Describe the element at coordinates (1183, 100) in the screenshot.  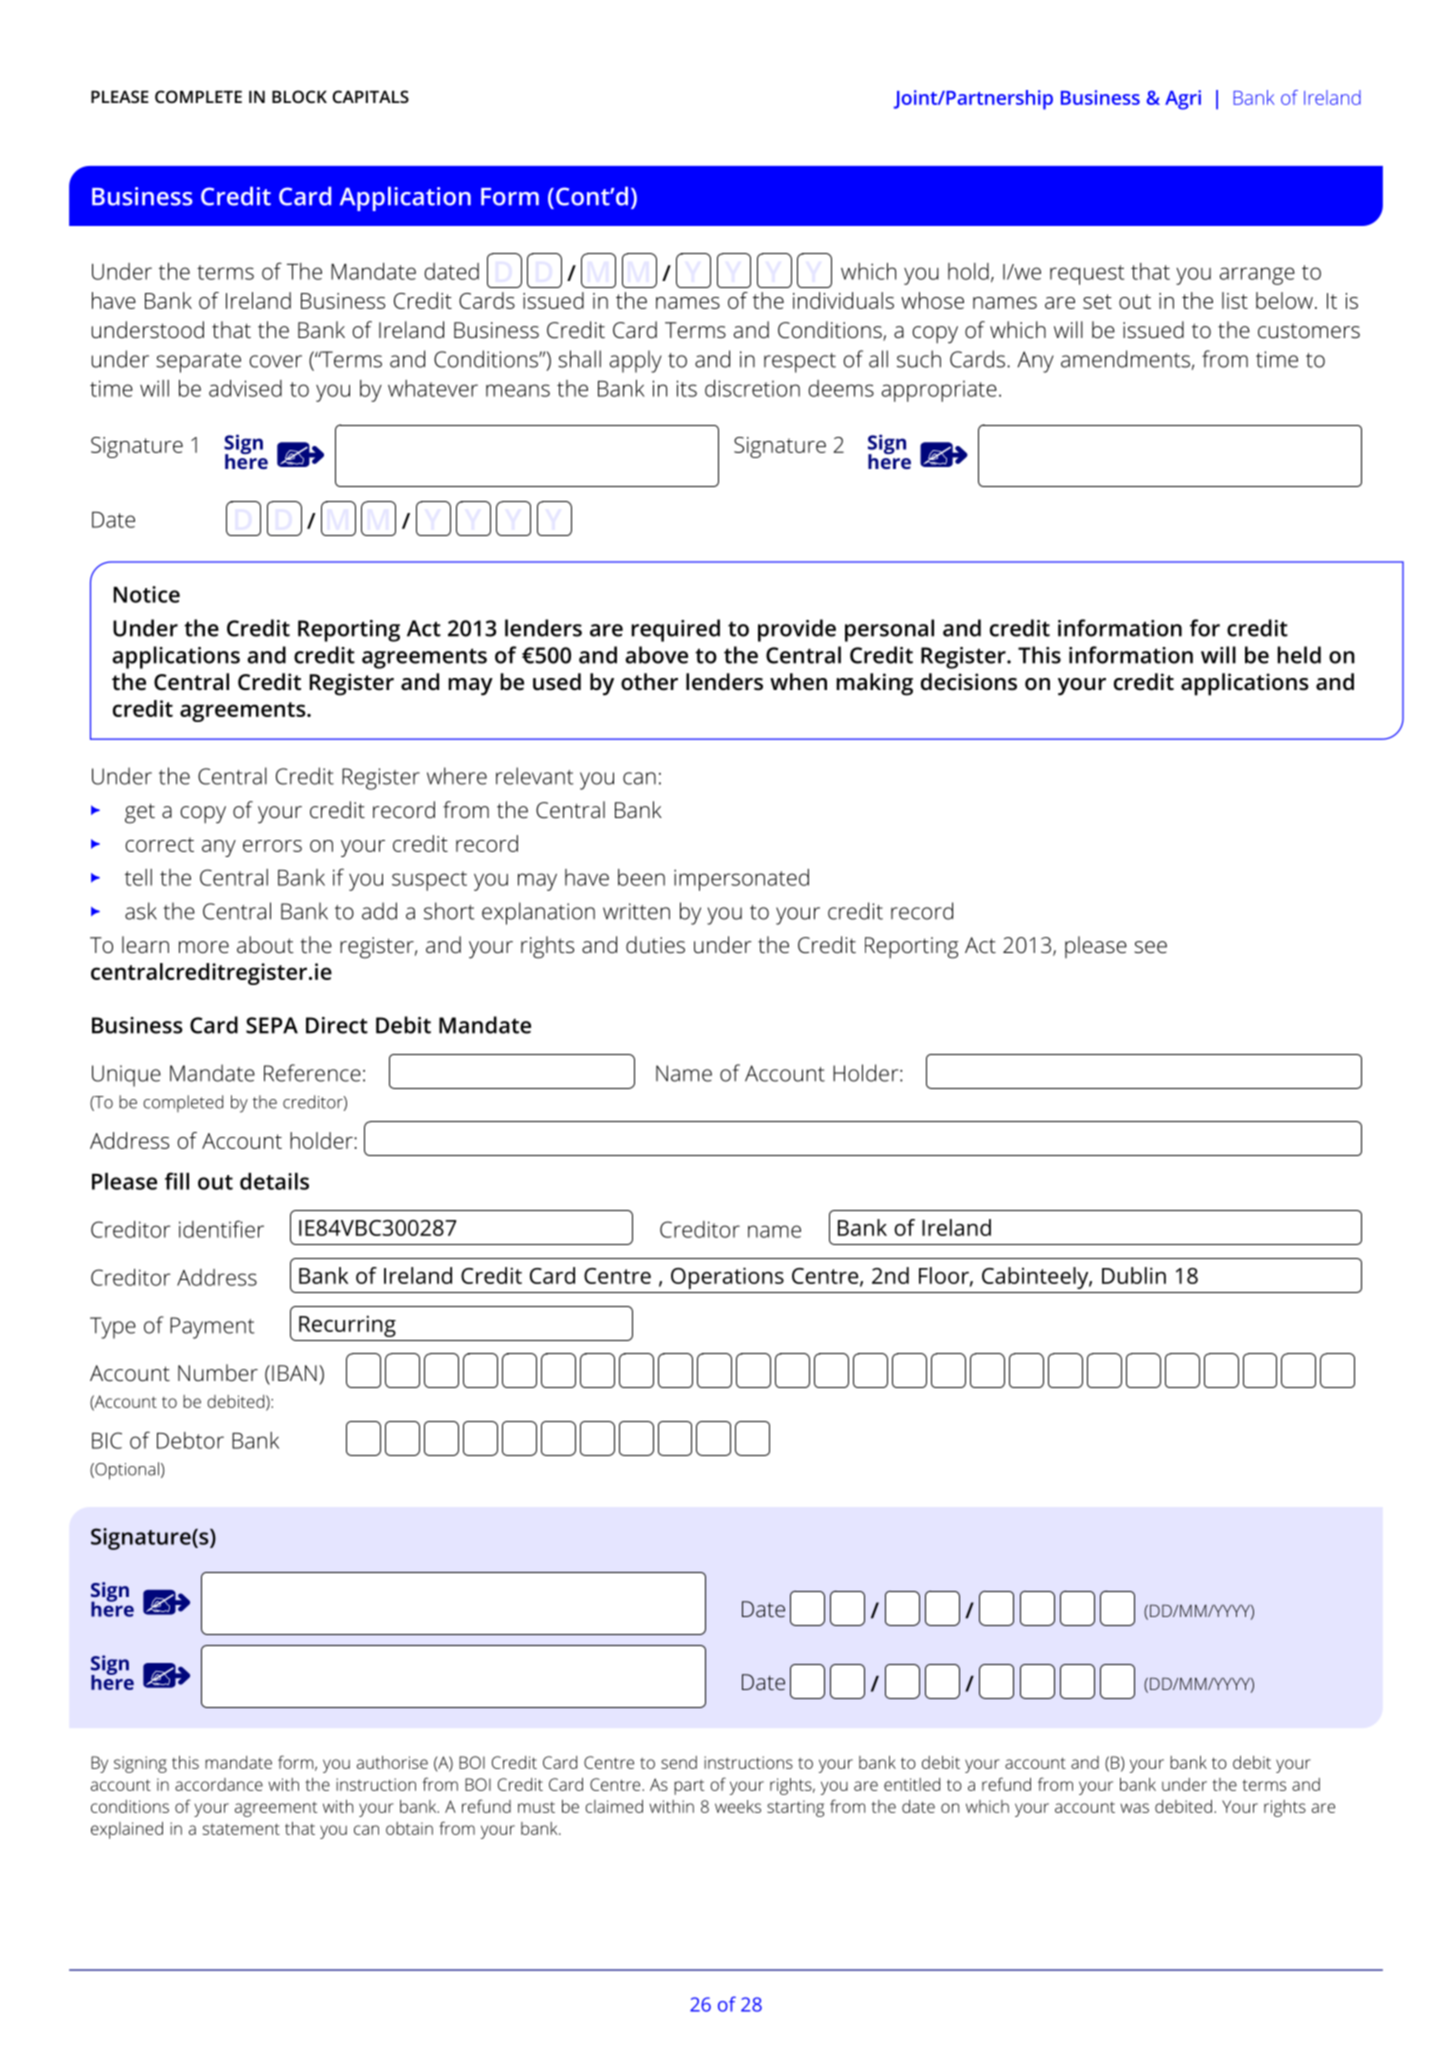
I see `Agri` at that location.
